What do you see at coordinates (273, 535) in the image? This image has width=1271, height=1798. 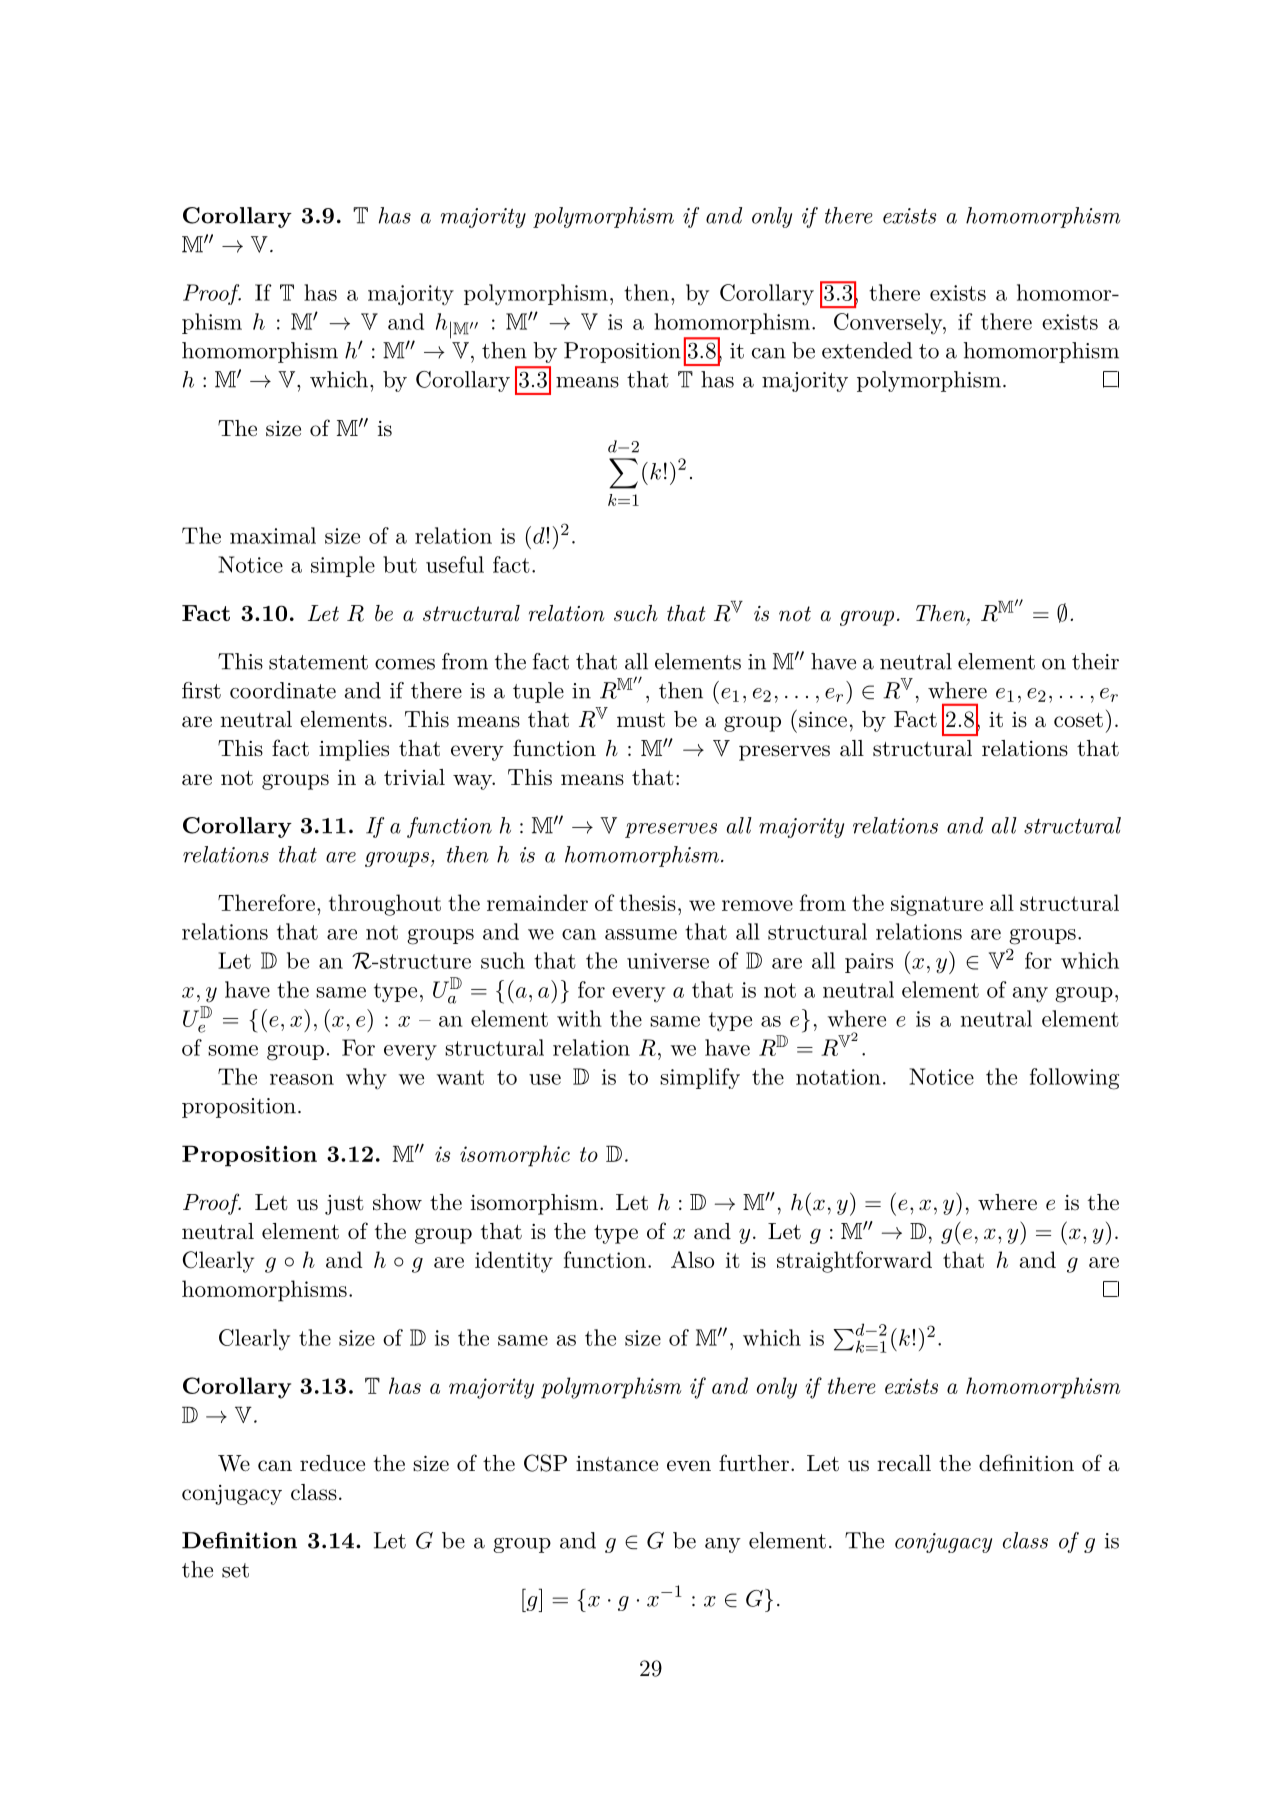 I see `maximal` at bounding box center [273, 535].
